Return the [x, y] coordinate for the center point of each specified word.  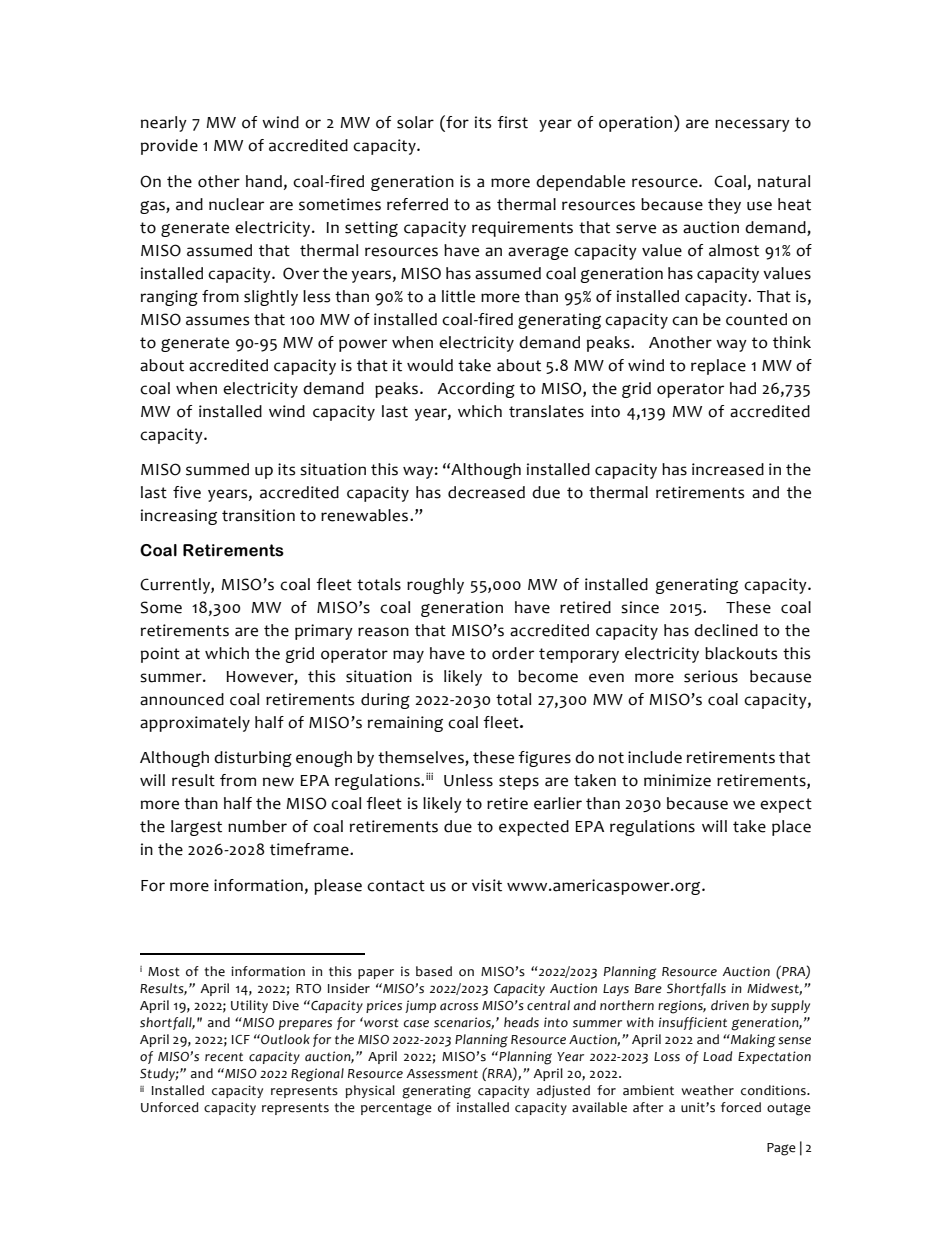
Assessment [442, 1074]
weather [707, 1090]
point [160, 655]
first [512, 122]
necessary [752, 125]
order [513, 653]
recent [224, 1057]
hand [264, 181]
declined [726, 630]
